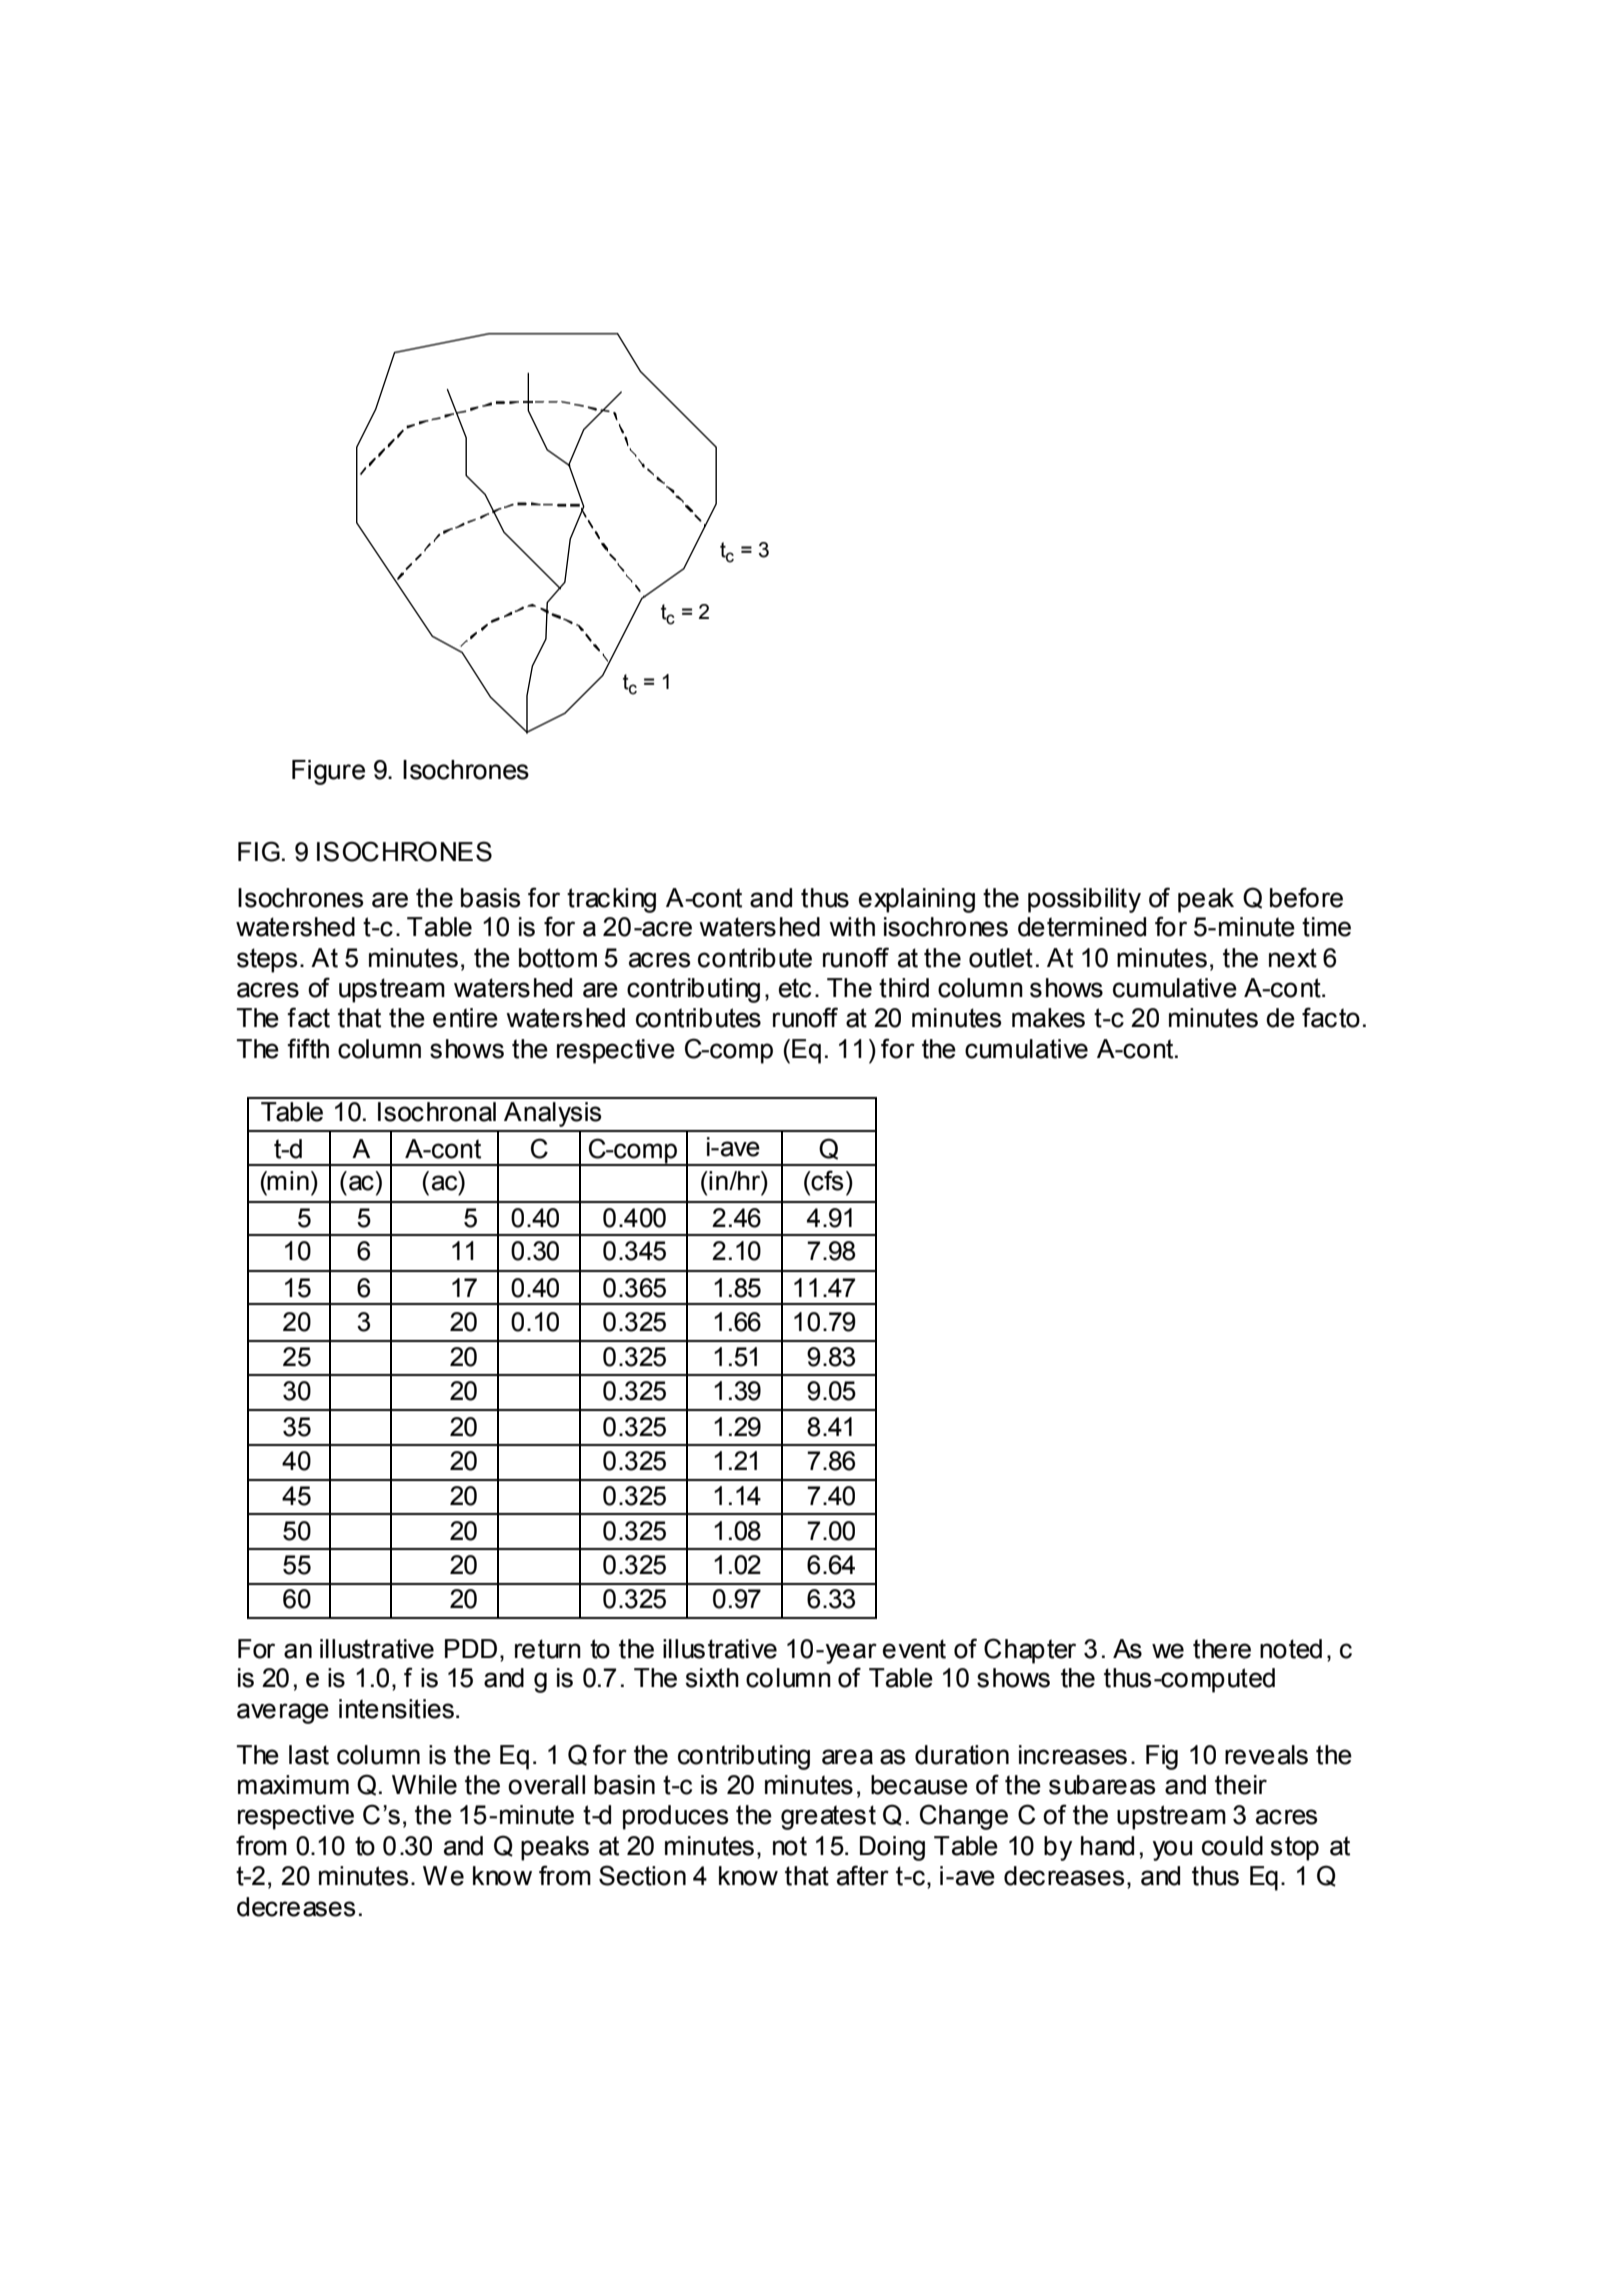 The image size is (1608, 2275). Describe the element at coordinates (917, 900) in the screenshot. I see `explaining` at that location.
